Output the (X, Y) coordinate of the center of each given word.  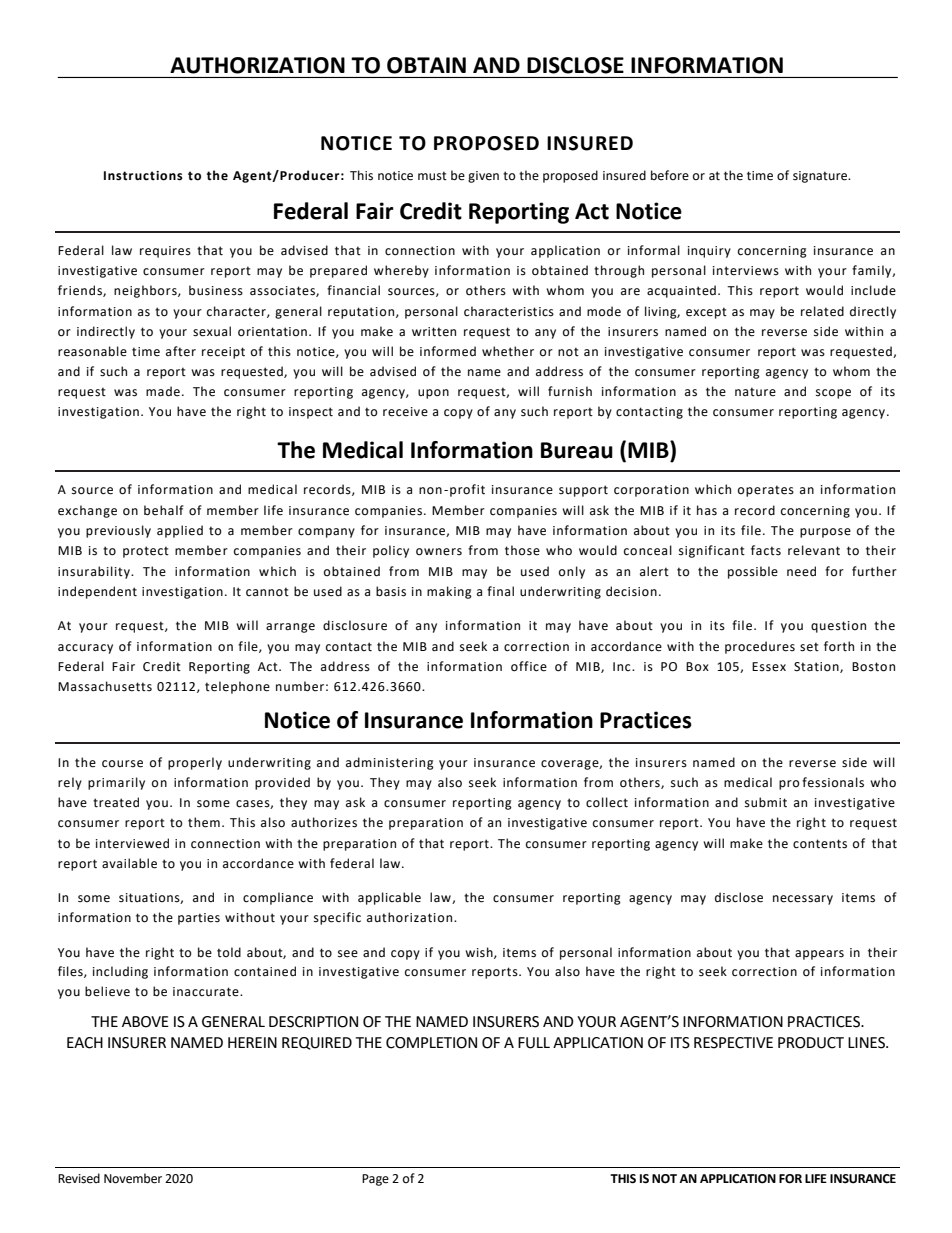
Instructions (143, 176)
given (483, 177)
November (133, 1178)
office (529, 666)
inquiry (709, 252)
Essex (769, 667)
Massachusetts (105, 686)
